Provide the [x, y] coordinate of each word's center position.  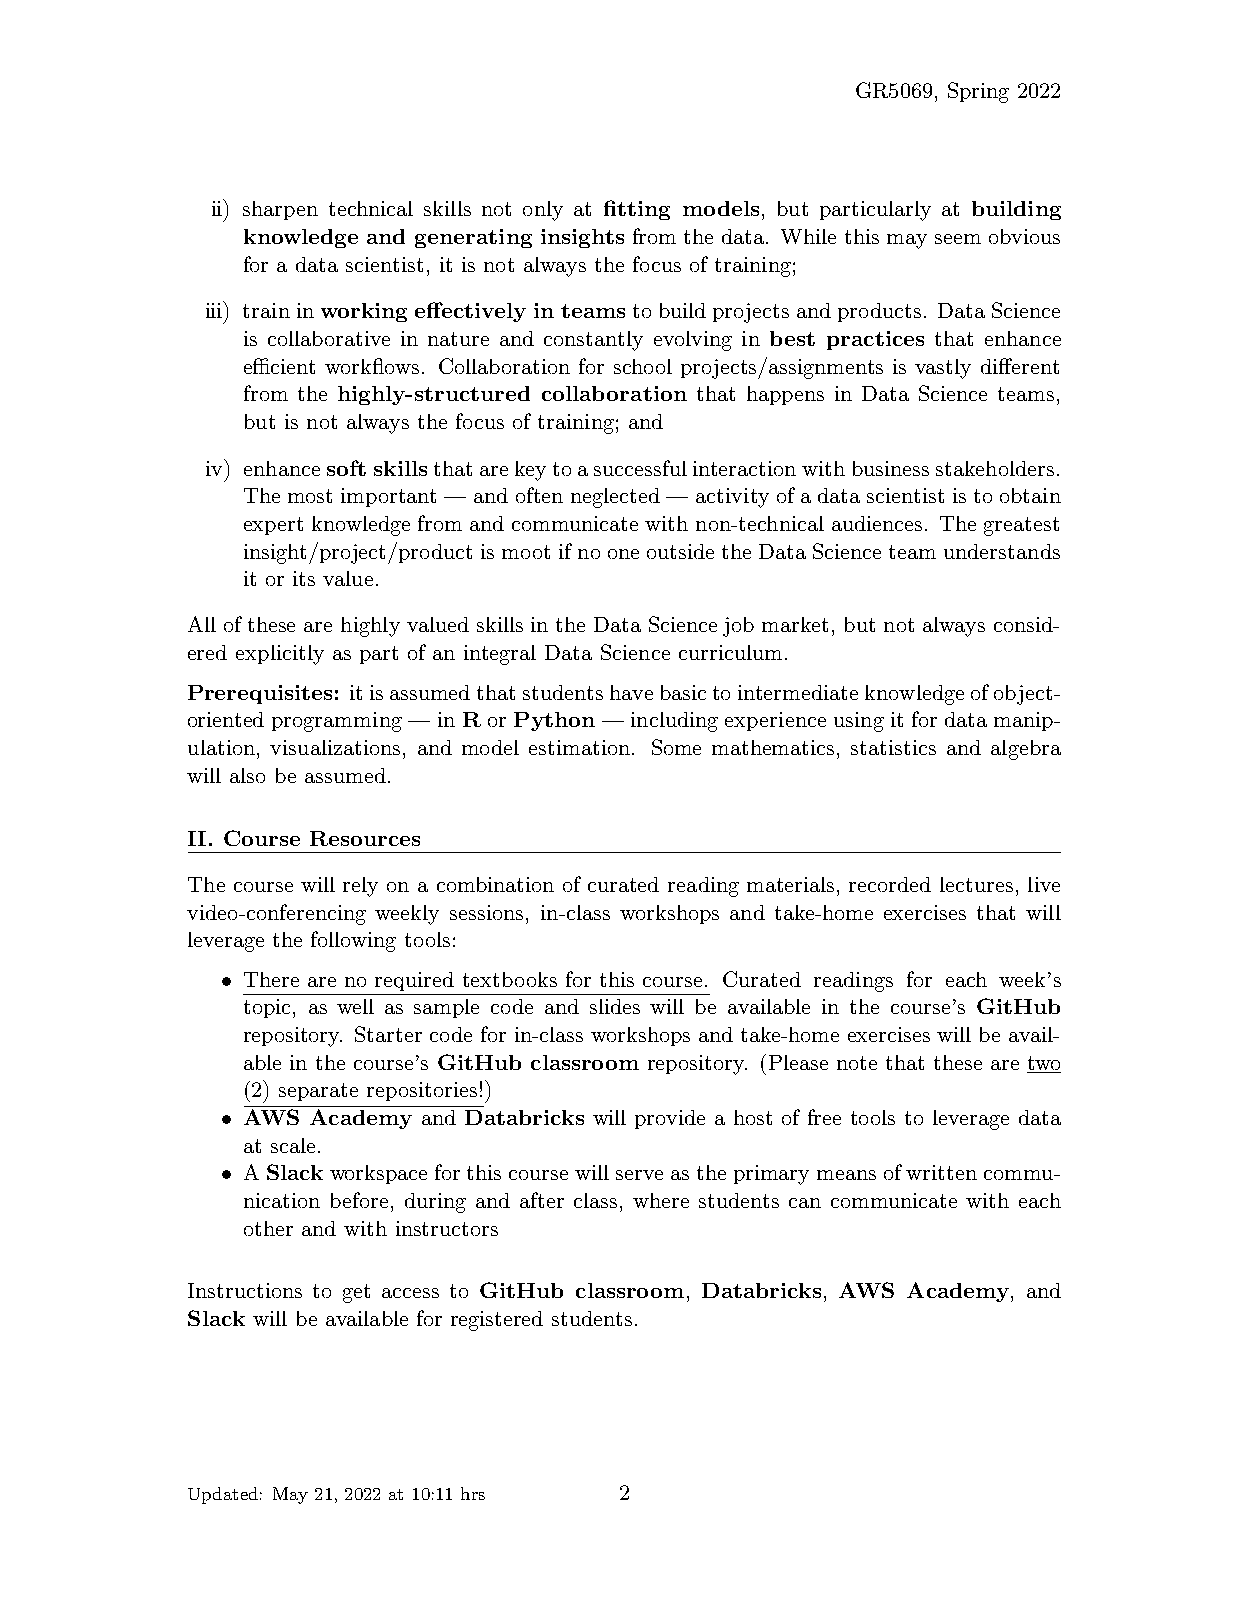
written [941, 1172]
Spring [978, 92]
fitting [637, 210]
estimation [581, 747]
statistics [893, 747]
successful [640, 468]
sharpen [280, 210]
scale [293, 1145]
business [891, 468]
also [247, 775]
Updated [223, 1495]
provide [670, 1119]
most [310, 496]
